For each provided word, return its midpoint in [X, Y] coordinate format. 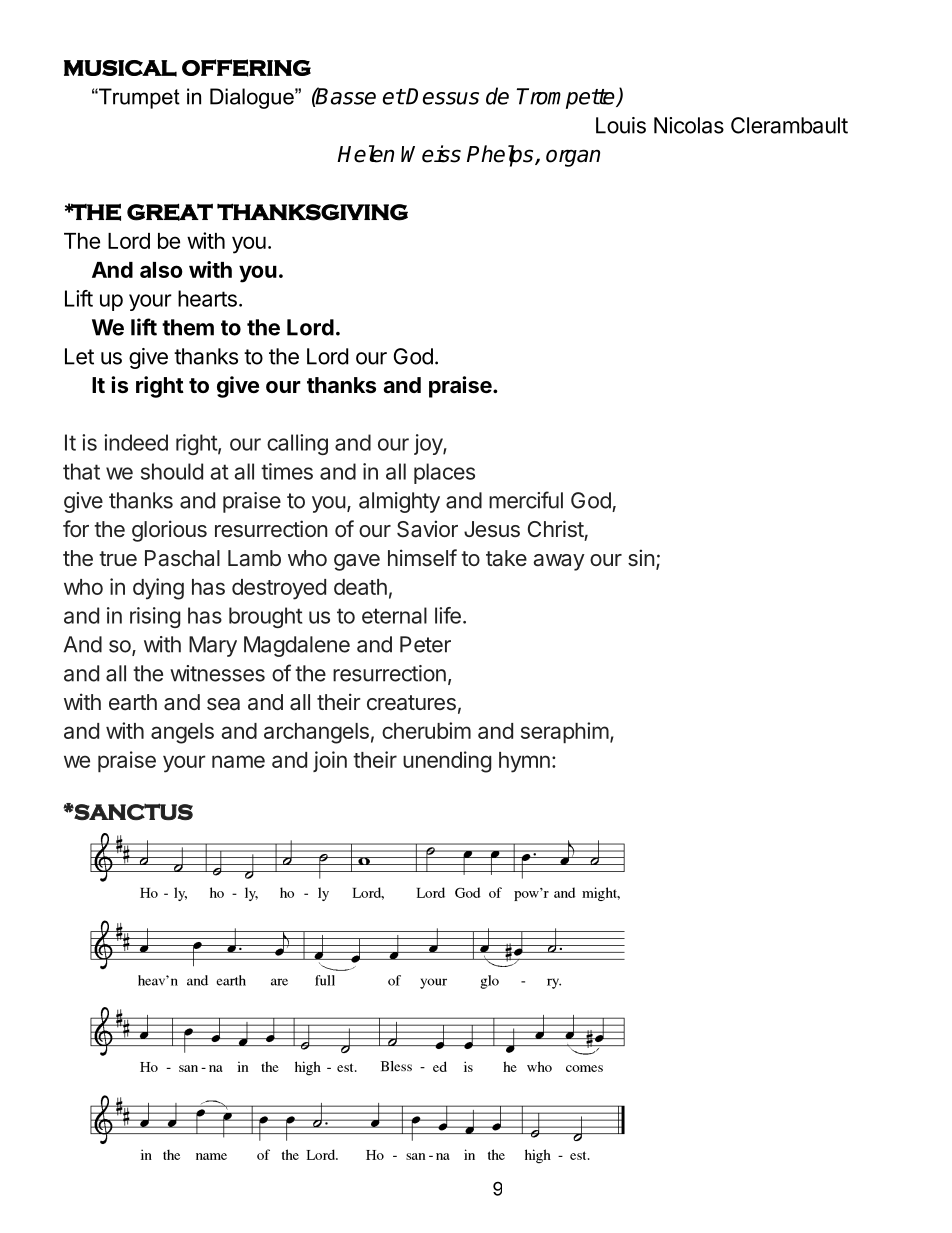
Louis [621, 125]
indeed [136, 442]
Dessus [442, 96]
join [330, 761]
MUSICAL [120, 68]
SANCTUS [133, 812]
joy [429, 444]
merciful [526, 500]
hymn [524, 762]
